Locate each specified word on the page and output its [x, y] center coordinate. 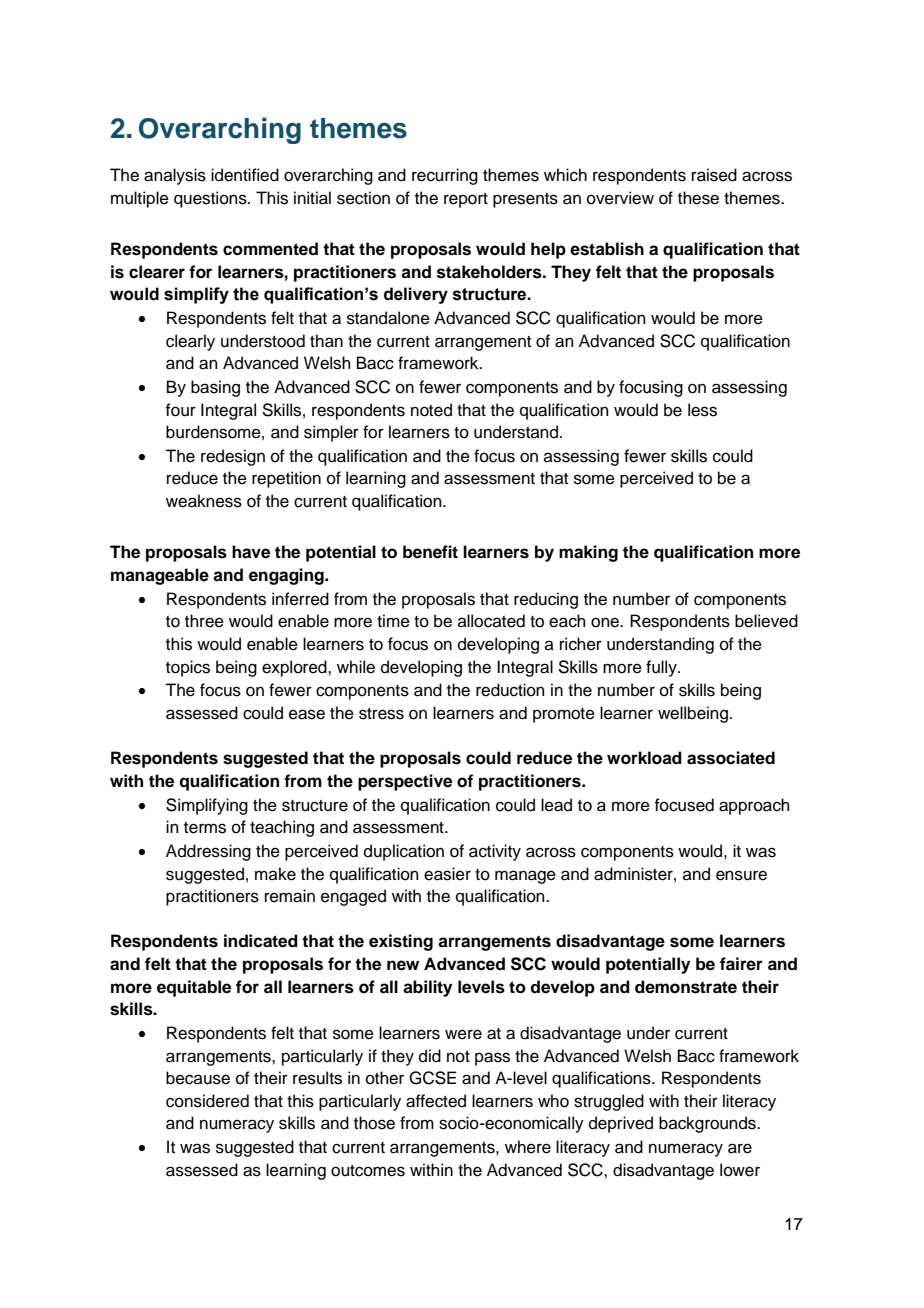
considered [207, 1101]
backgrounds [708, 1124]
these [698, 198]
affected [436, 1101]
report [466, 200]
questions [211, 199]
